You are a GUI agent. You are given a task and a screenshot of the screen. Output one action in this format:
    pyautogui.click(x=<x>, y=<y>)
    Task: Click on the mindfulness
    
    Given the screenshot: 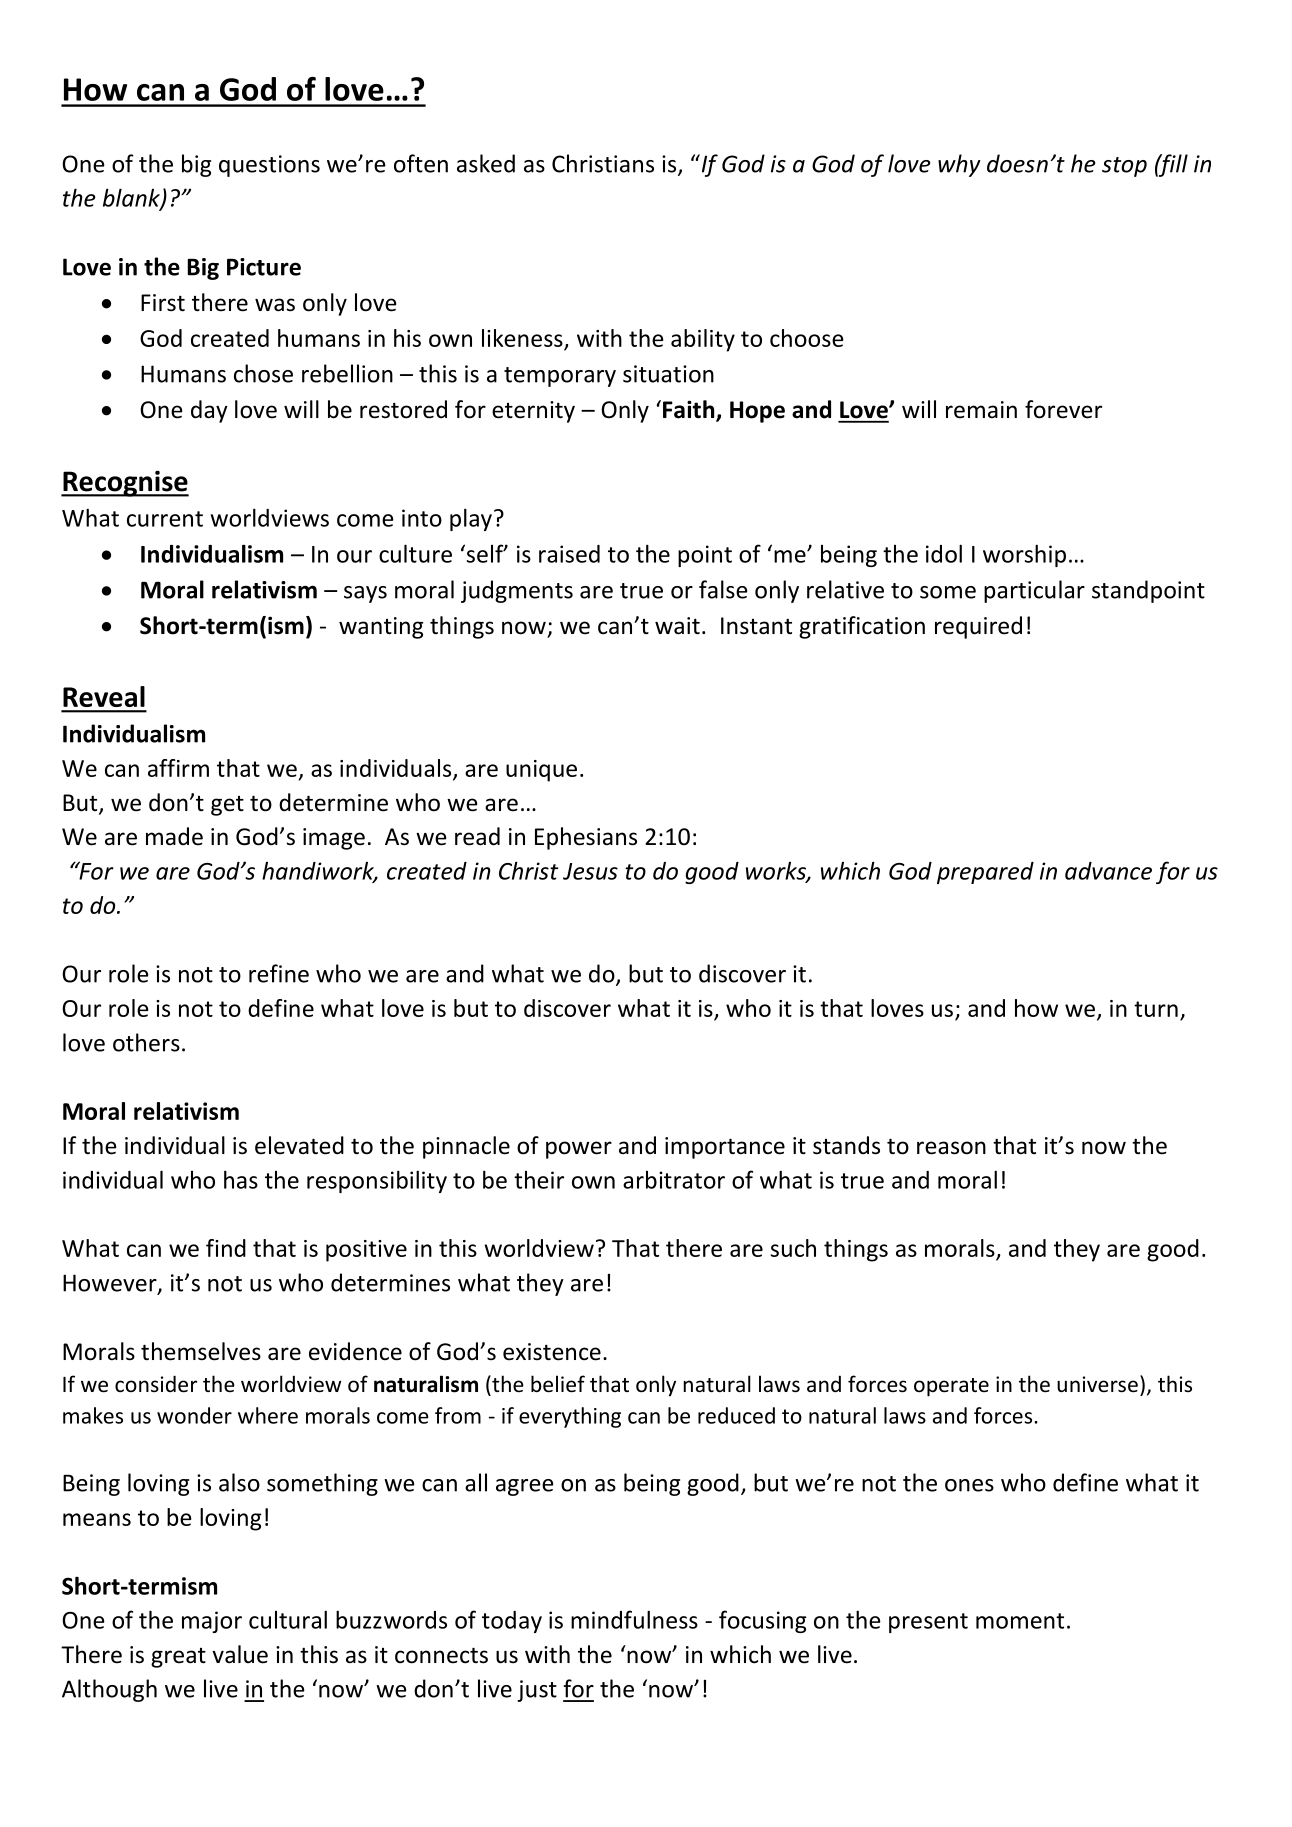 What is the action you would take?
    pyautogui.click(x=634, y=1619)
